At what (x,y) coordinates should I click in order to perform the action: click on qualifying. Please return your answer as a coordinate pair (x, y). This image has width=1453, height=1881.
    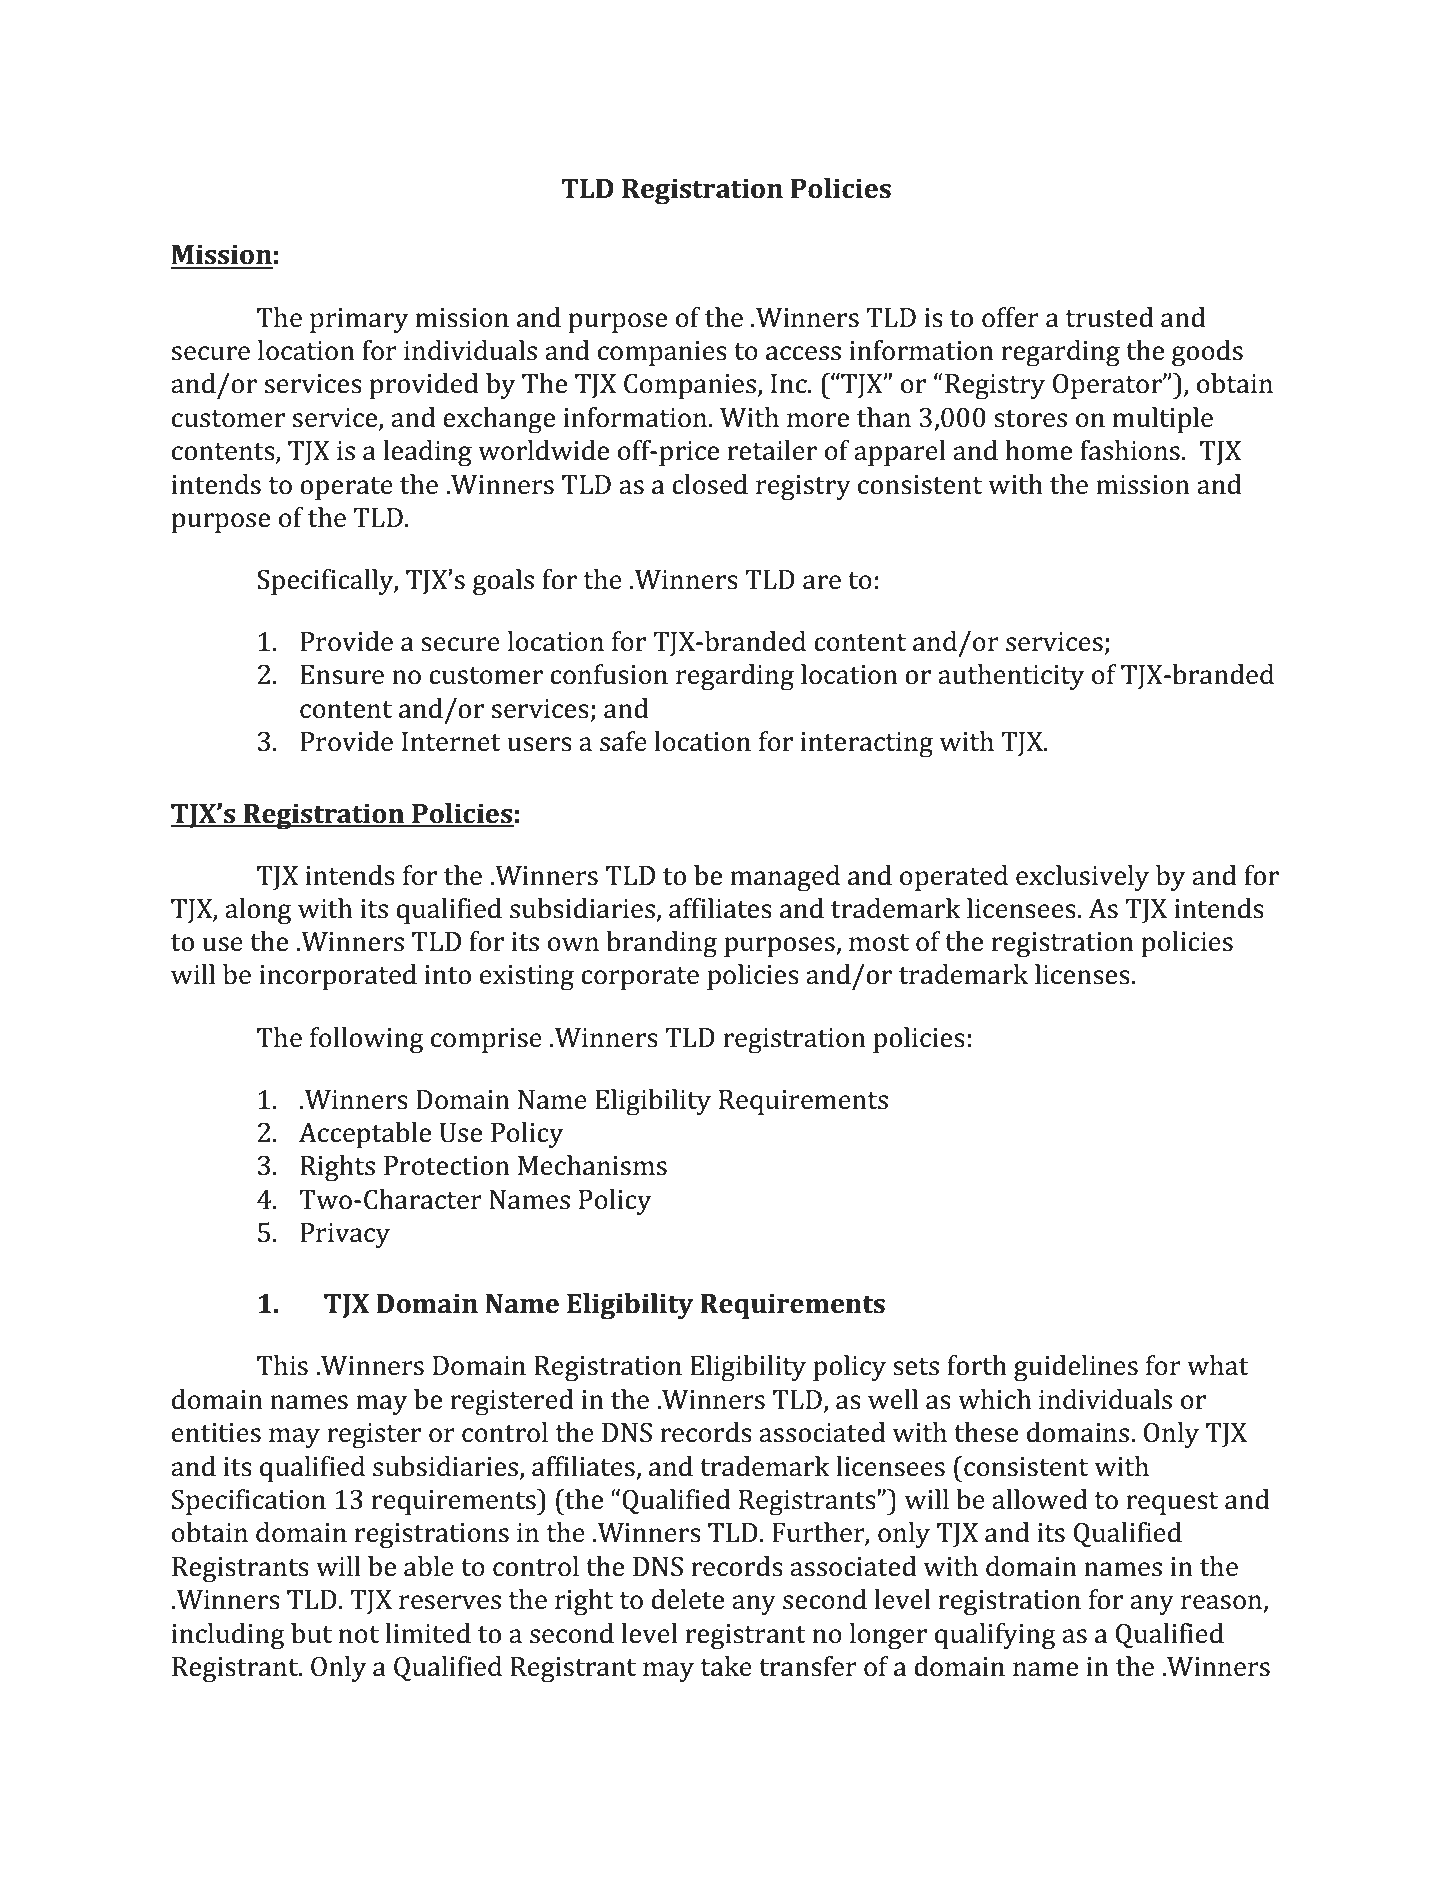
    Looking at the image, I should click on (995, 1636).
